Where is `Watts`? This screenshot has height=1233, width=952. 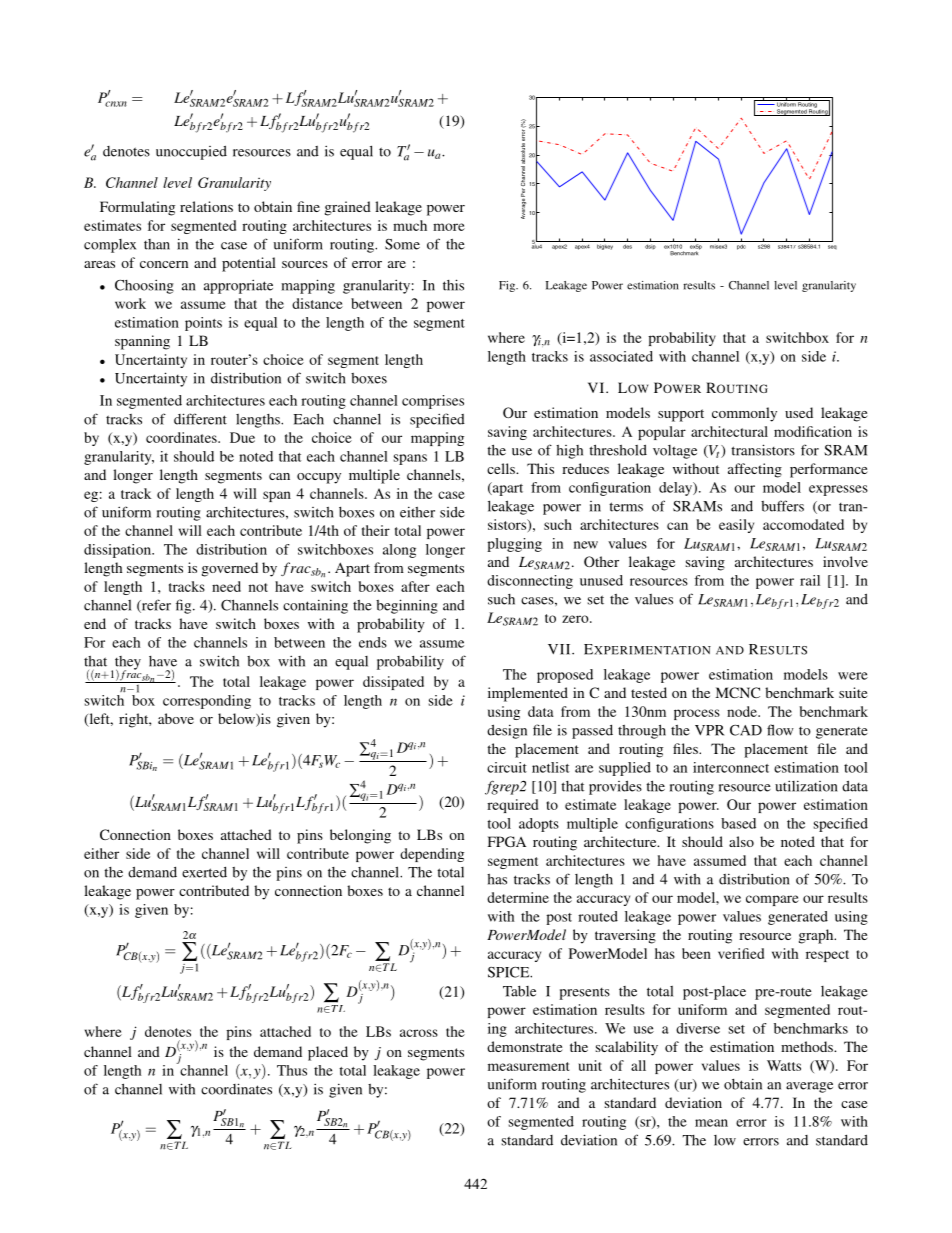
Watts is located at coordinates (784, 1065).
